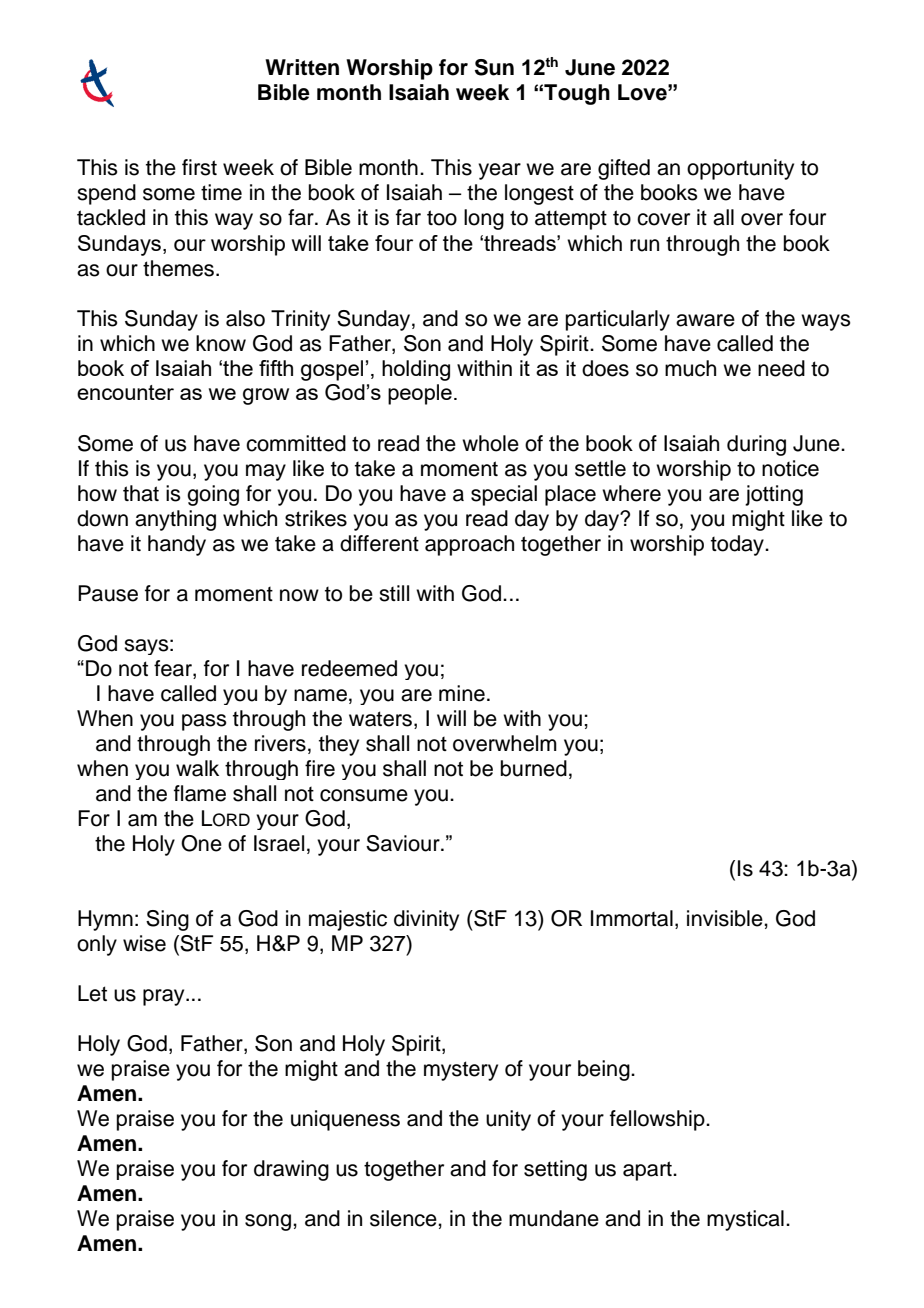  I want to click on song, so click(268, 1222).
